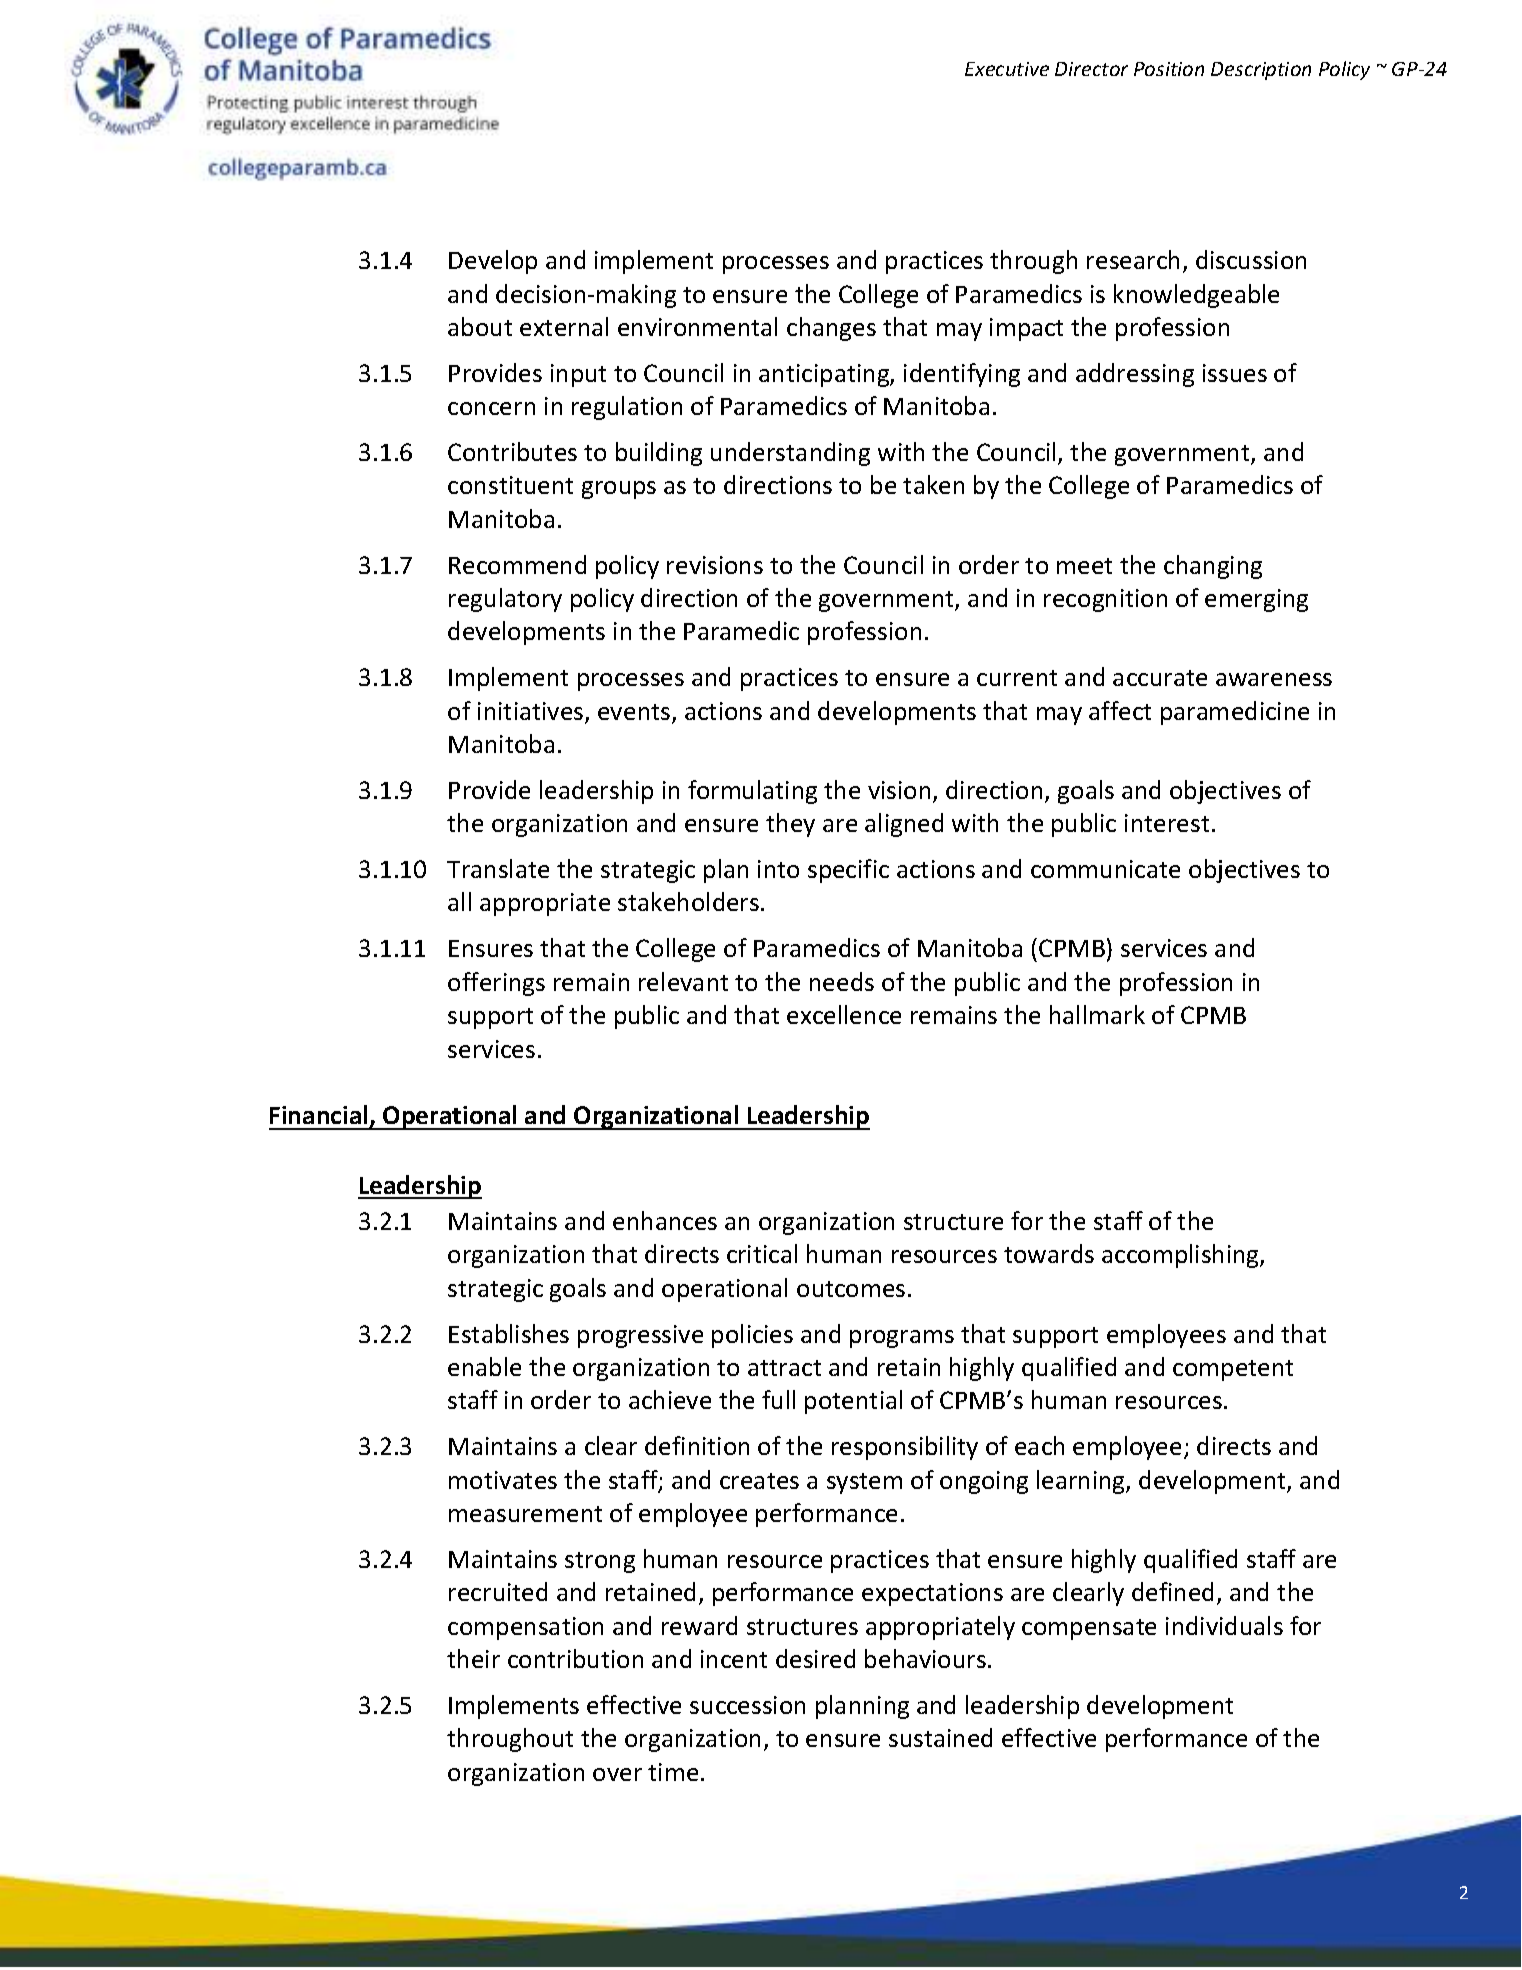  Describe the element at coordinates (902, 1339) in the image. I see `programs` at that location.
